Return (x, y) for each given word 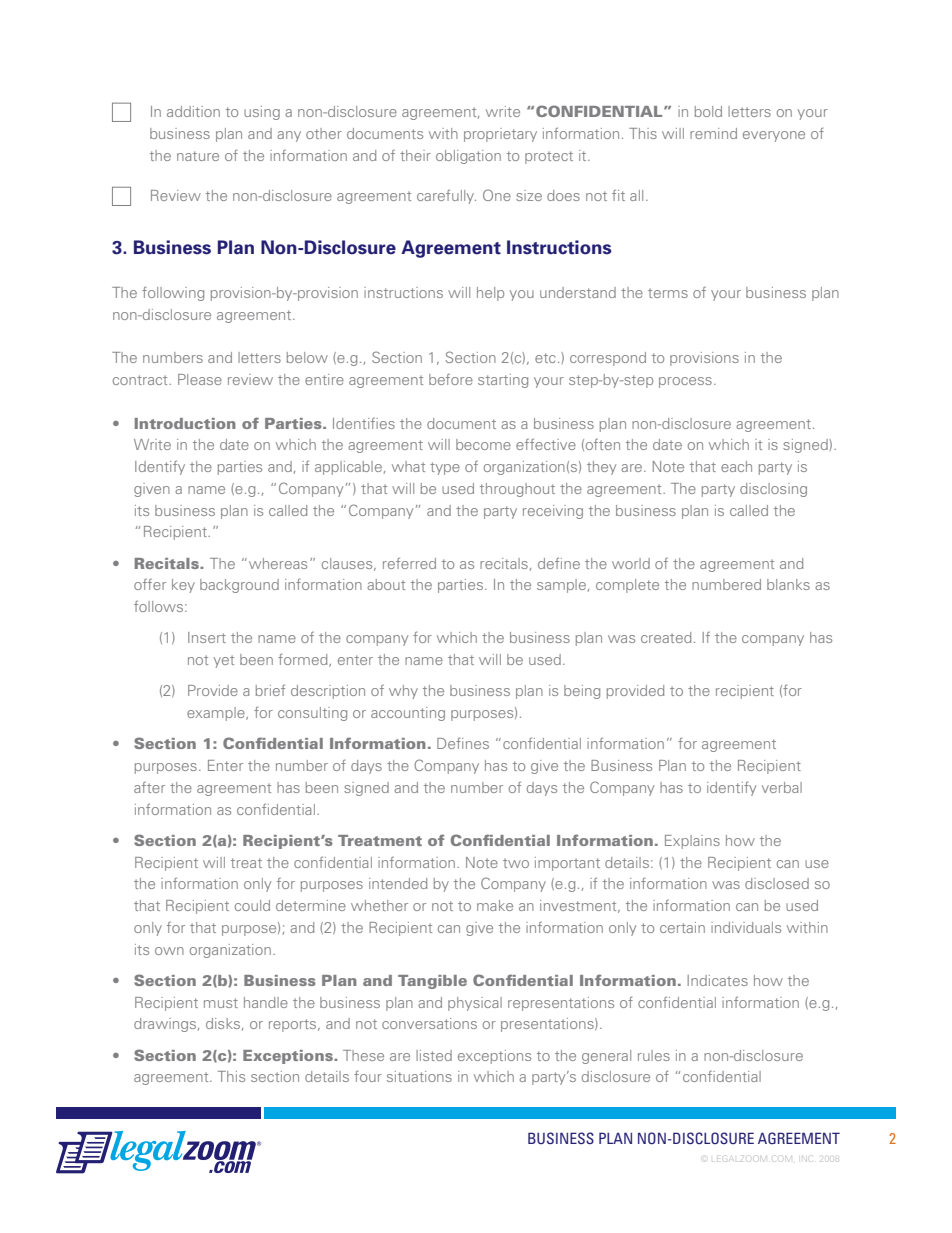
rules (654, 1055)
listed (434, 1055)
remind (713, 133)
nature (198, 156)
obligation (468, 157)
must (221, 1003)
